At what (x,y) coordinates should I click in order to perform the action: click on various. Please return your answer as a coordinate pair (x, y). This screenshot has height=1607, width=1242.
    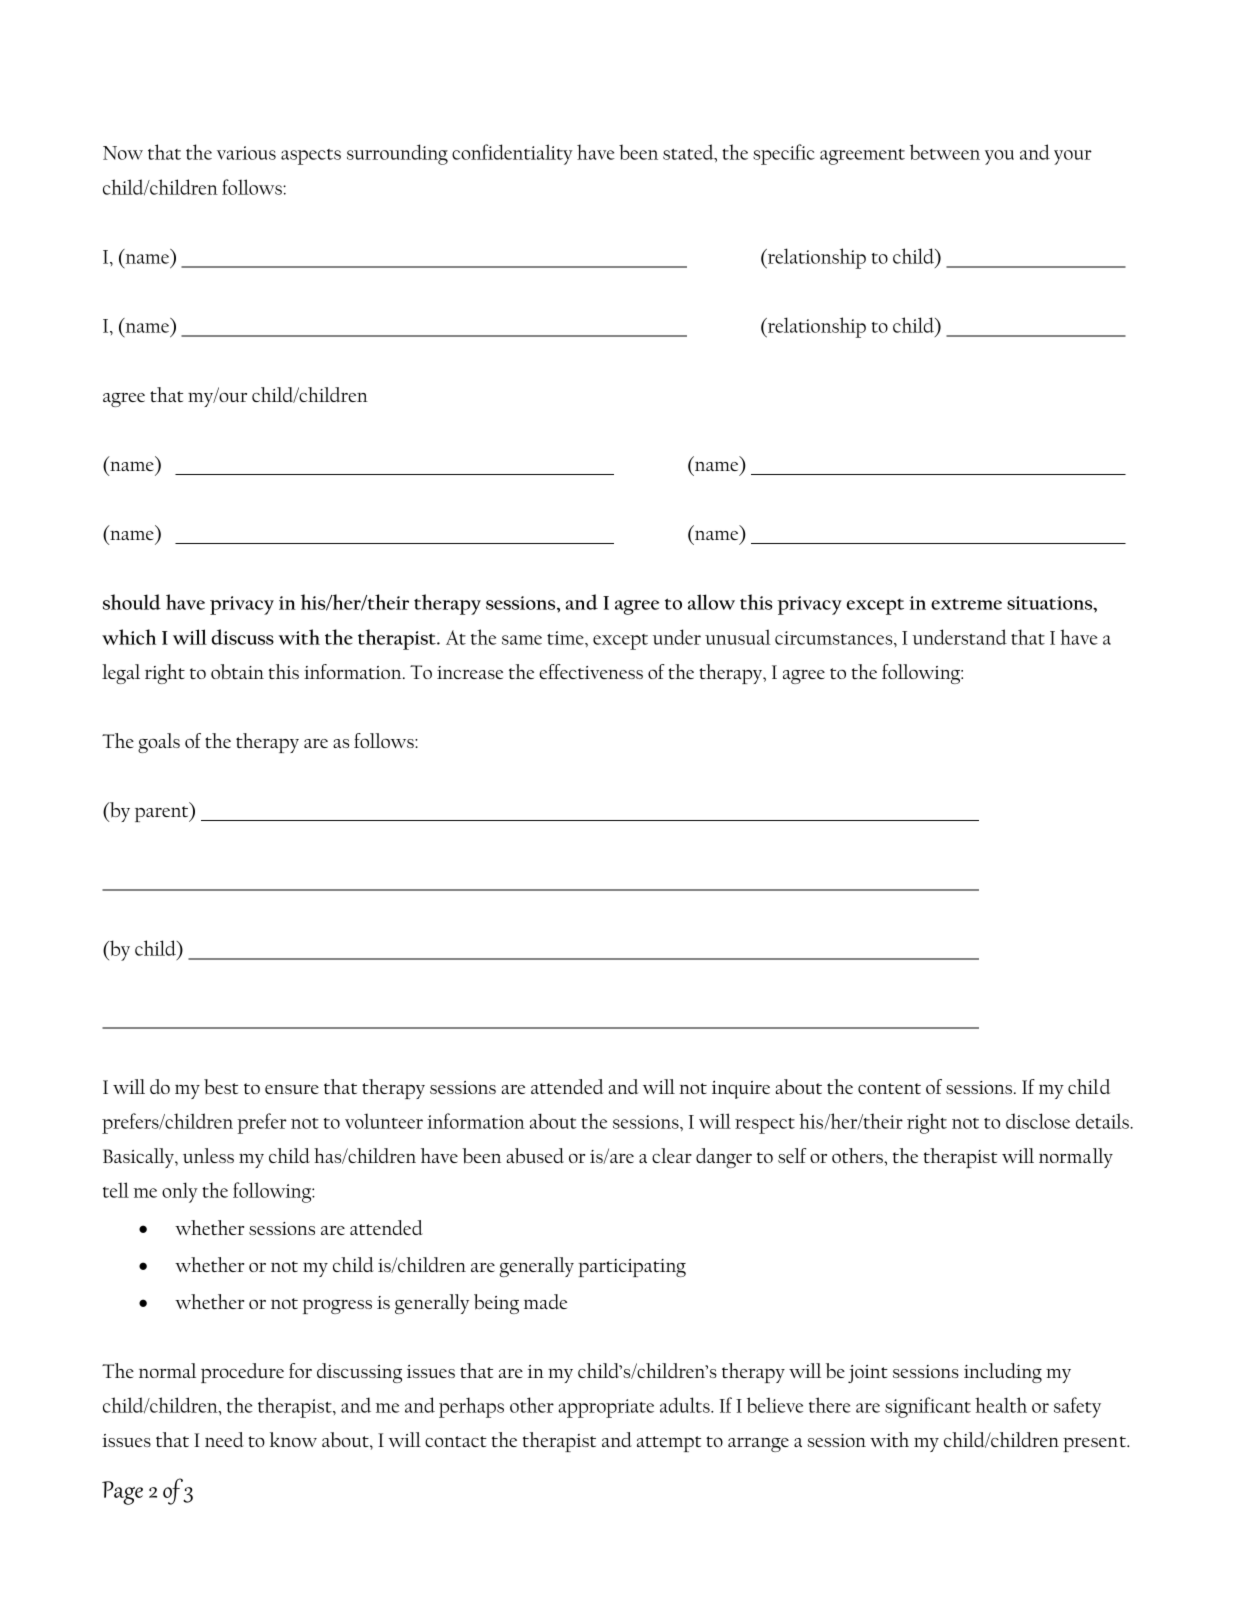
    Looking at the image, I should click on (246, 153).
